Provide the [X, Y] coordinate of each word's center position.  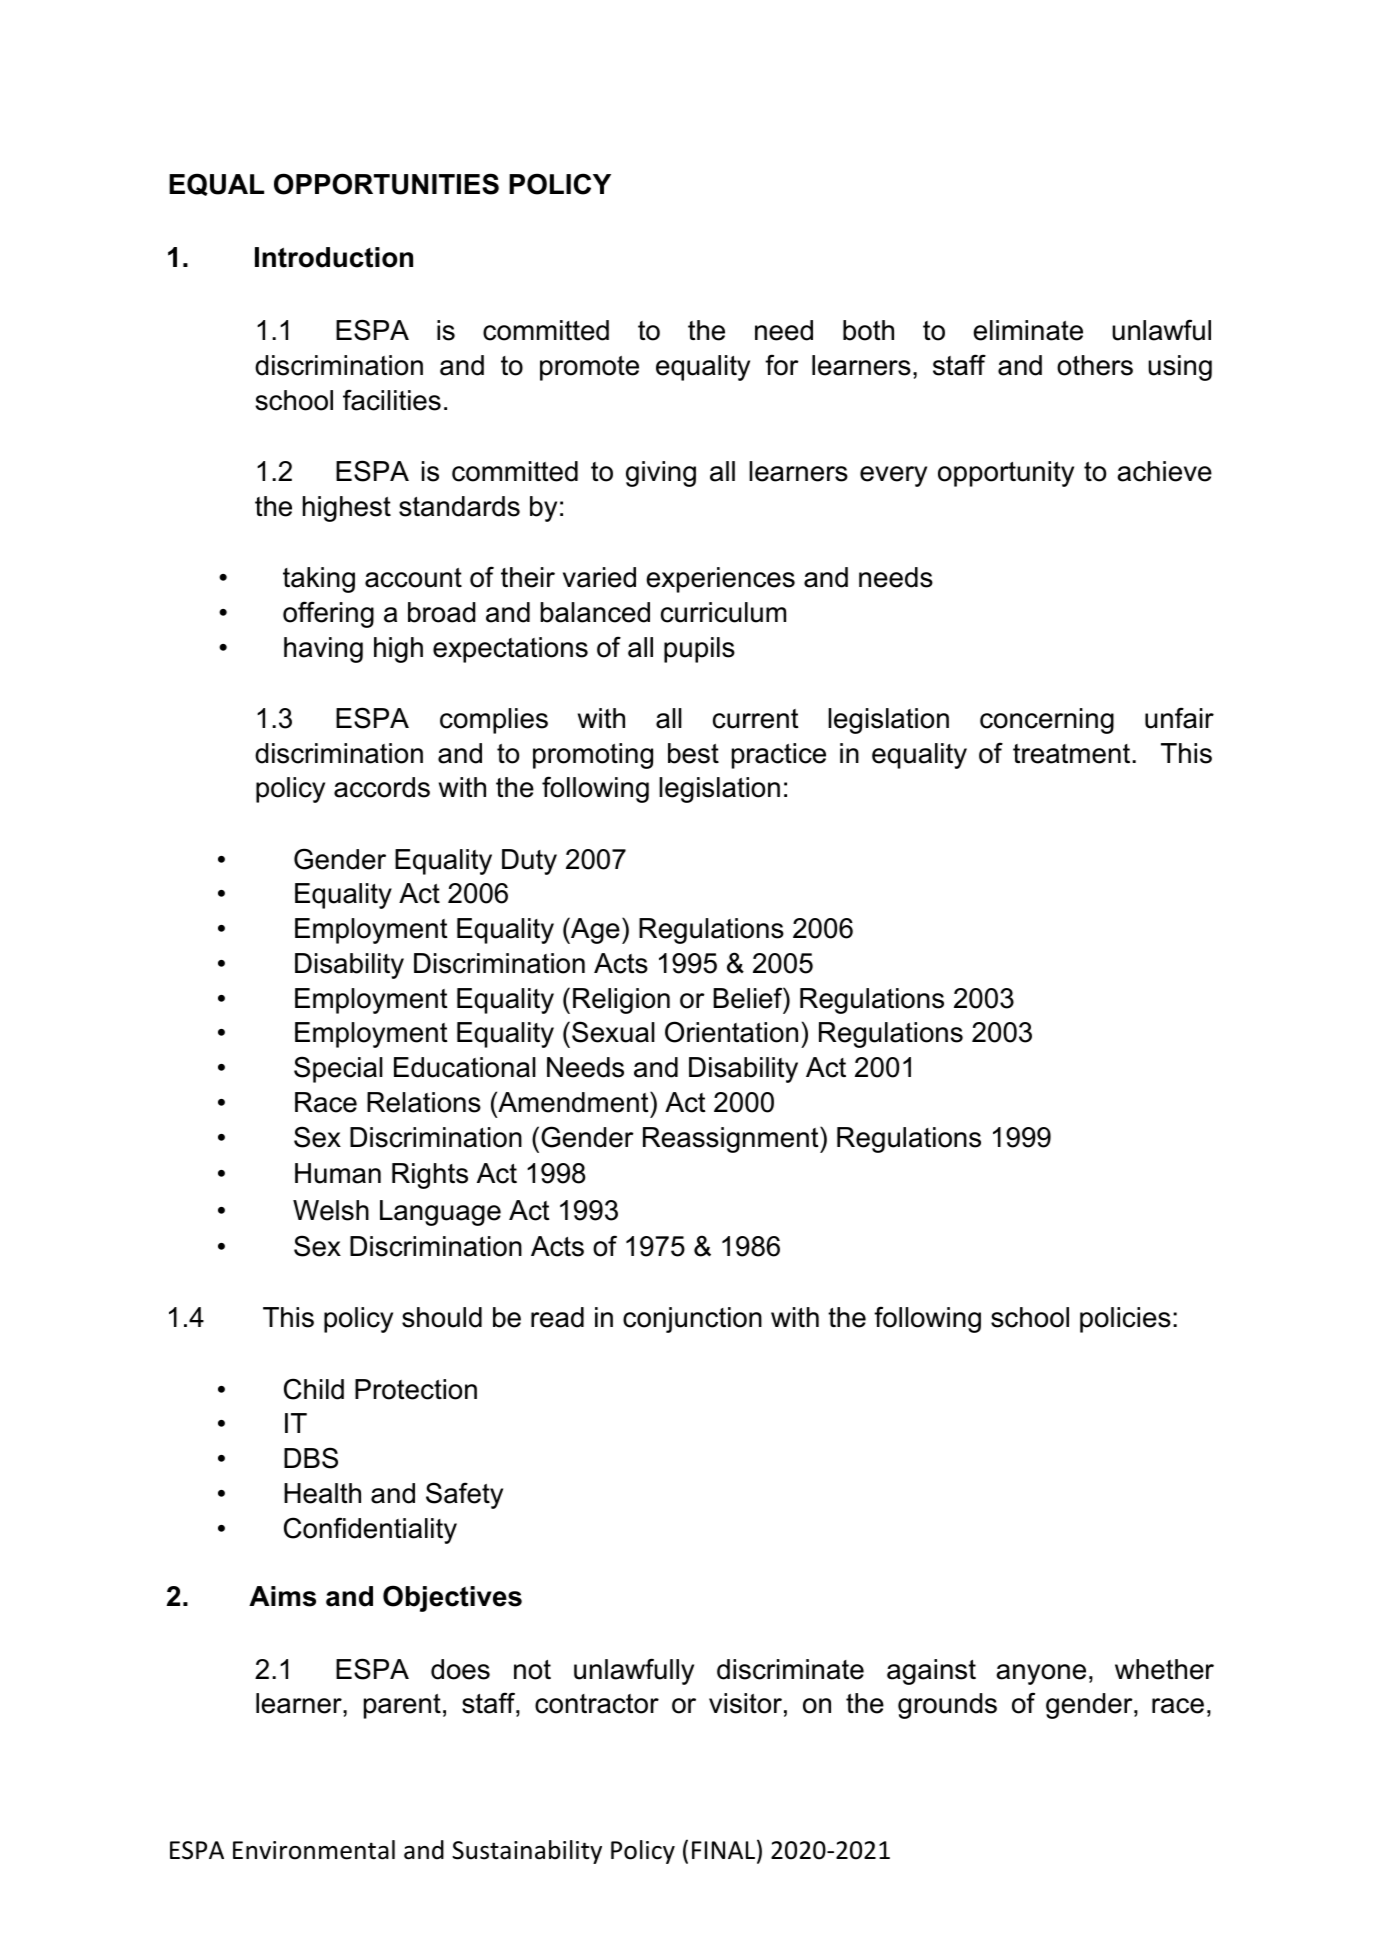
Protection [416, 1389]
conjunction [692, 1320]
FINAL [723, 1850]
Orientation [731, 1032]
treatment [1073, 754]
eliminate [1028, 330]
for [782, 365]
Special [338, 1069]
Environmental [314, 1850]
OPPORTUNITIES [386, 184]
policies [1125, 1320]
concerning [1047, 721]
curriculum [723, 612]
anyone [1041, 1674]
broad [442, 612]
